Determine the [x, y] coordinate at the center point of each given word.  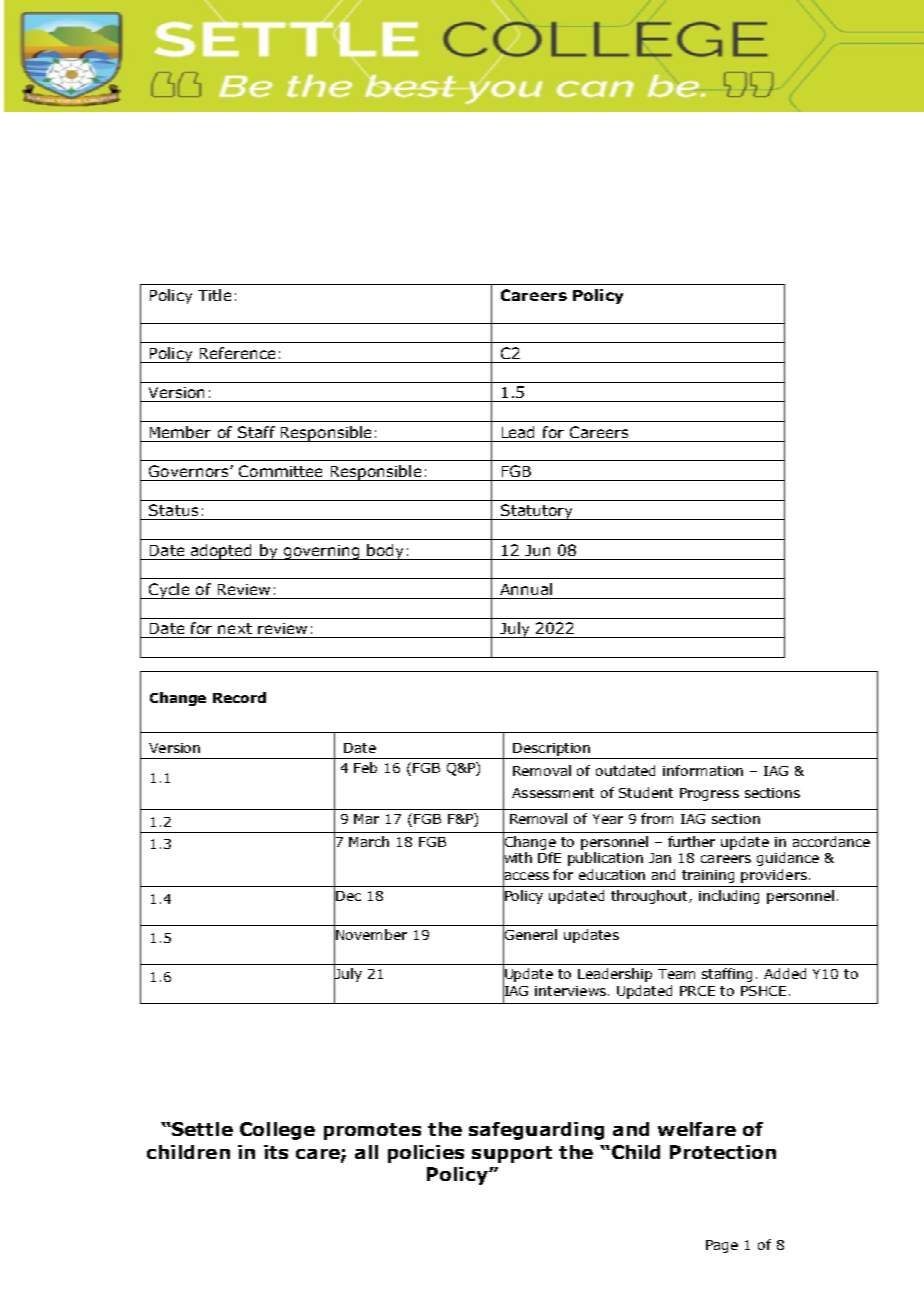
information [703, 770]
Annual [526, 589]
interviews [570, 991]
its [276, 1152]
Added [785, 973]
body [386, 552]
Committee [280, 471]
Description [551, 749]
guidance [788, 859]
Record [239, 697]
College [277, 1131]
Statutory [537, 512]
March [369, 841]
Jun [537, 550]
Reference [237, 353]
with [517, 858]
